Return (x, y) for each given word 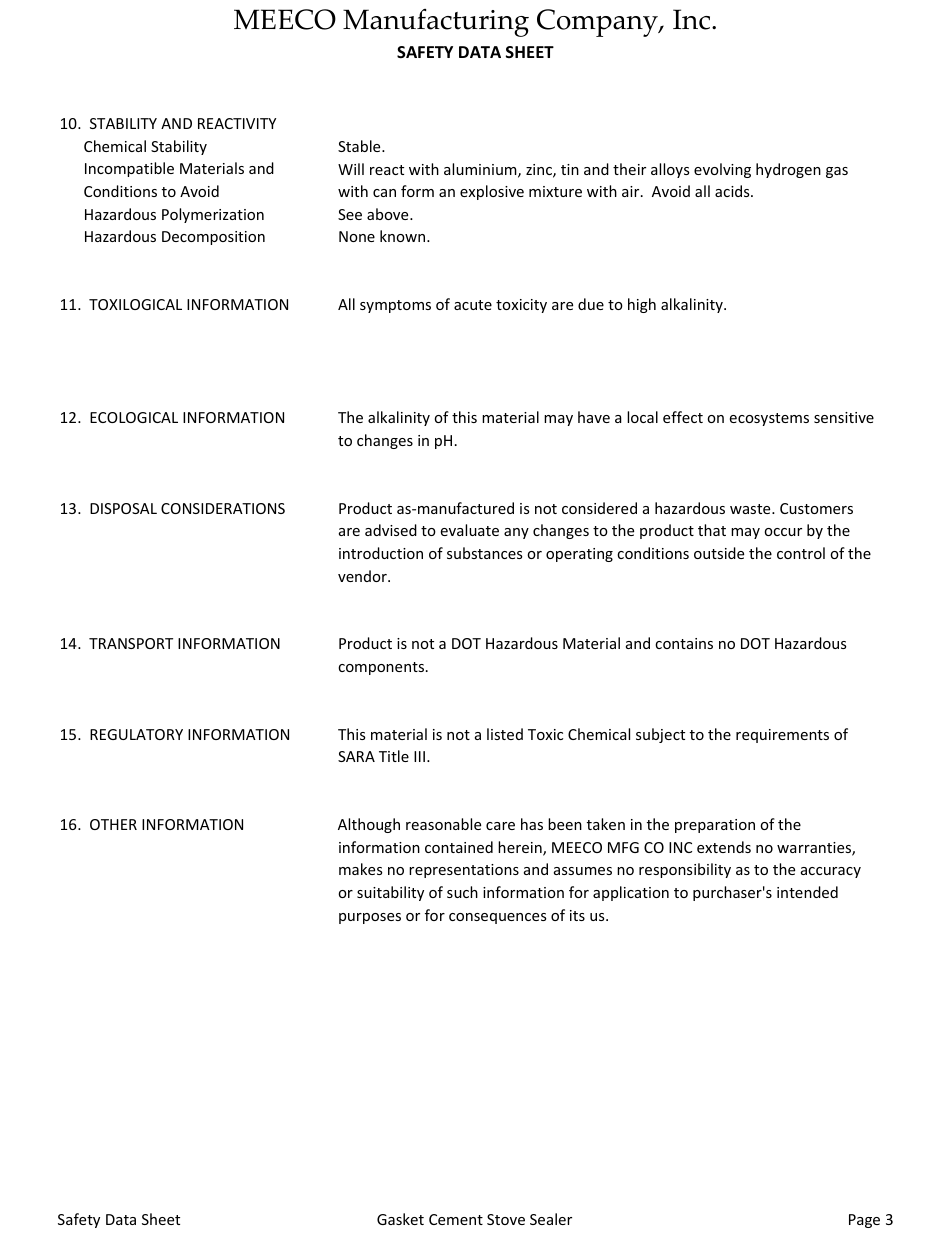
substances (484, 553)
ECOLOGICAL (134, 417)
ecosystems (769, 419)
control (801, 553)
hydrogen (788, 170)
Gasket (400, 1219)
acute (473, 305)
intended (807, 892)
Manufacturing (436, 23)
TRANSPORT (131, 643)
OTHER (113, 824)
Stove (506, 1219)
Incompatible (129, 169)
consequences (497, 918)
